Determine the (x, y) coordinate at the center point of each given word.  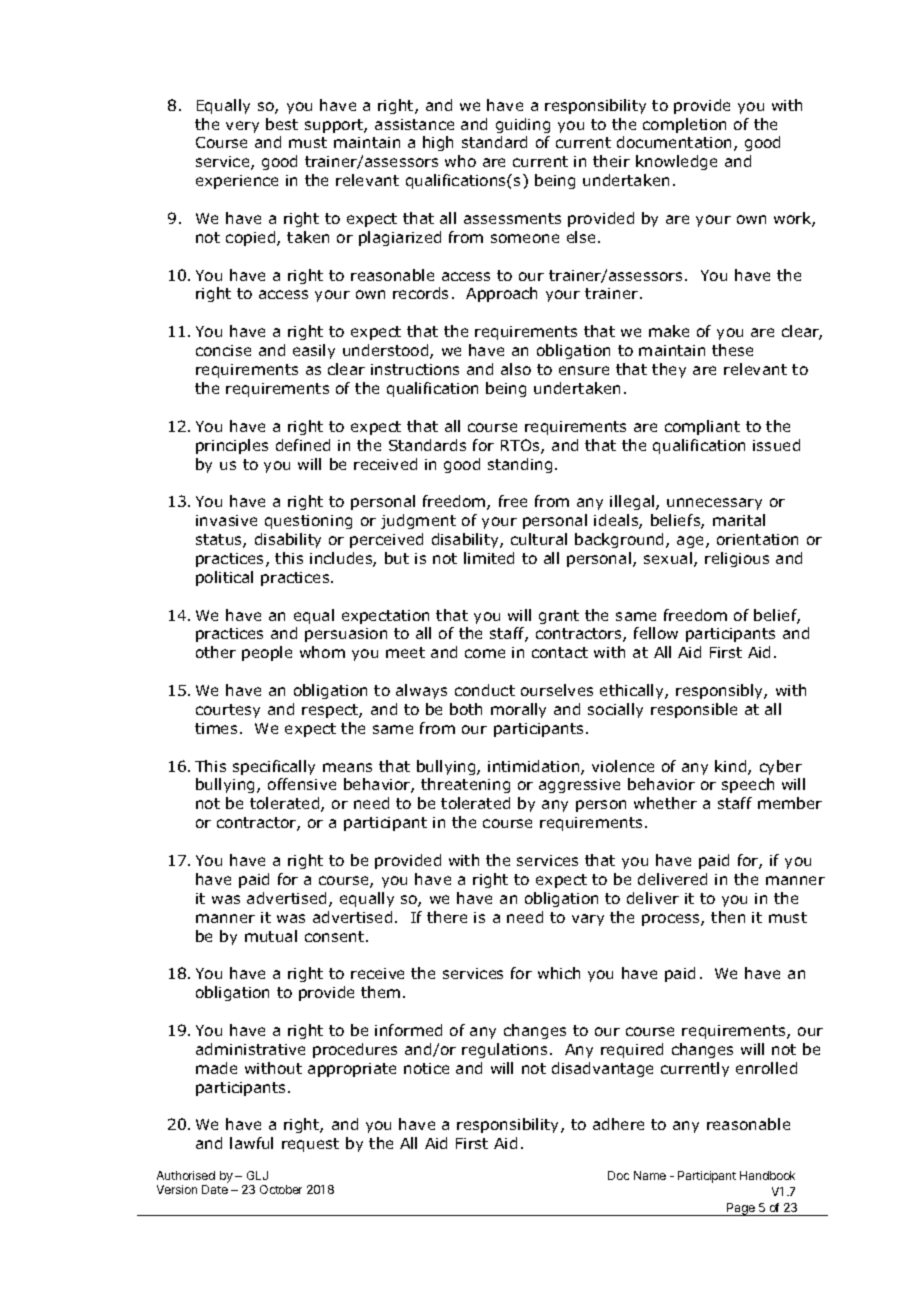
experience (237, 182)
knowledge (676, 162)
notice (426, 1068)
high (438, 143)
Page (741, 1209)
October (281, 1189)
